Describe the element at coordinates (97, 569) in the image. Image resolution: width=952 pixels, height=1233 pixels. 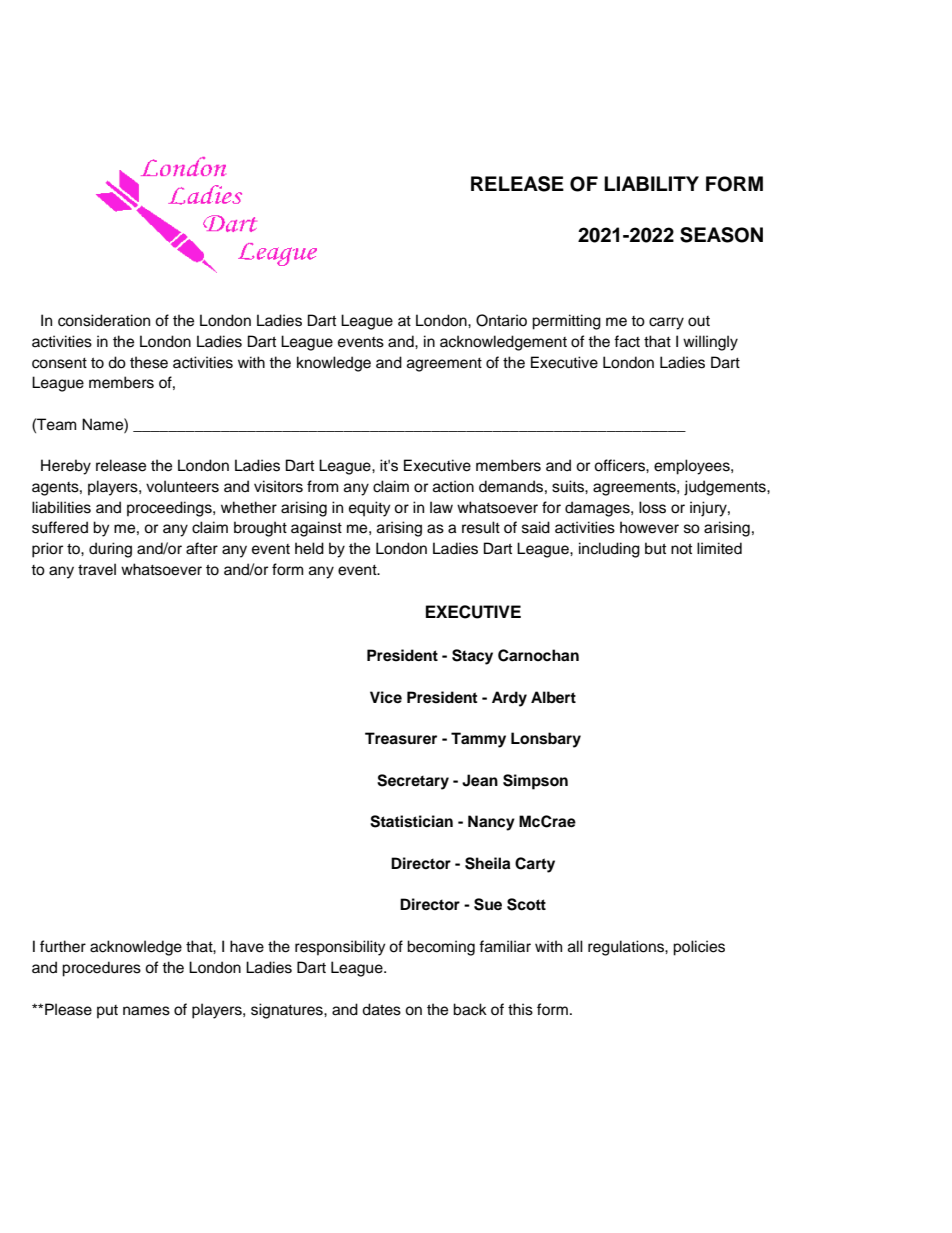
I see `travel` at that location.
